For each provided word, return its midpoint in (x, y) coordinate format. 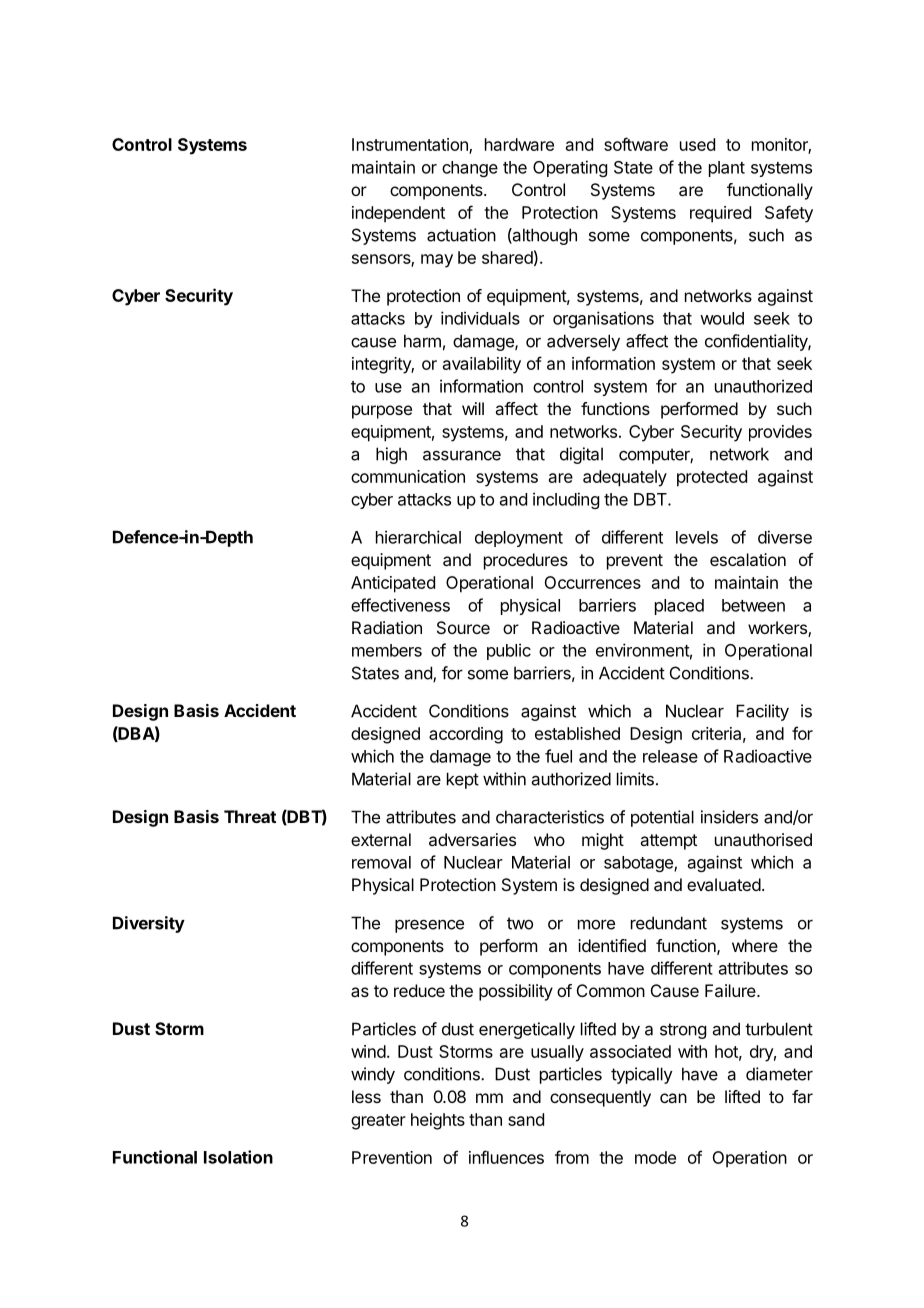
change (470, 169)
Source (463, 627)
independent (398, 214)
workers (778, 629)
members (387, 650)
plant (727, 169)
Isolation (238, 1157)
